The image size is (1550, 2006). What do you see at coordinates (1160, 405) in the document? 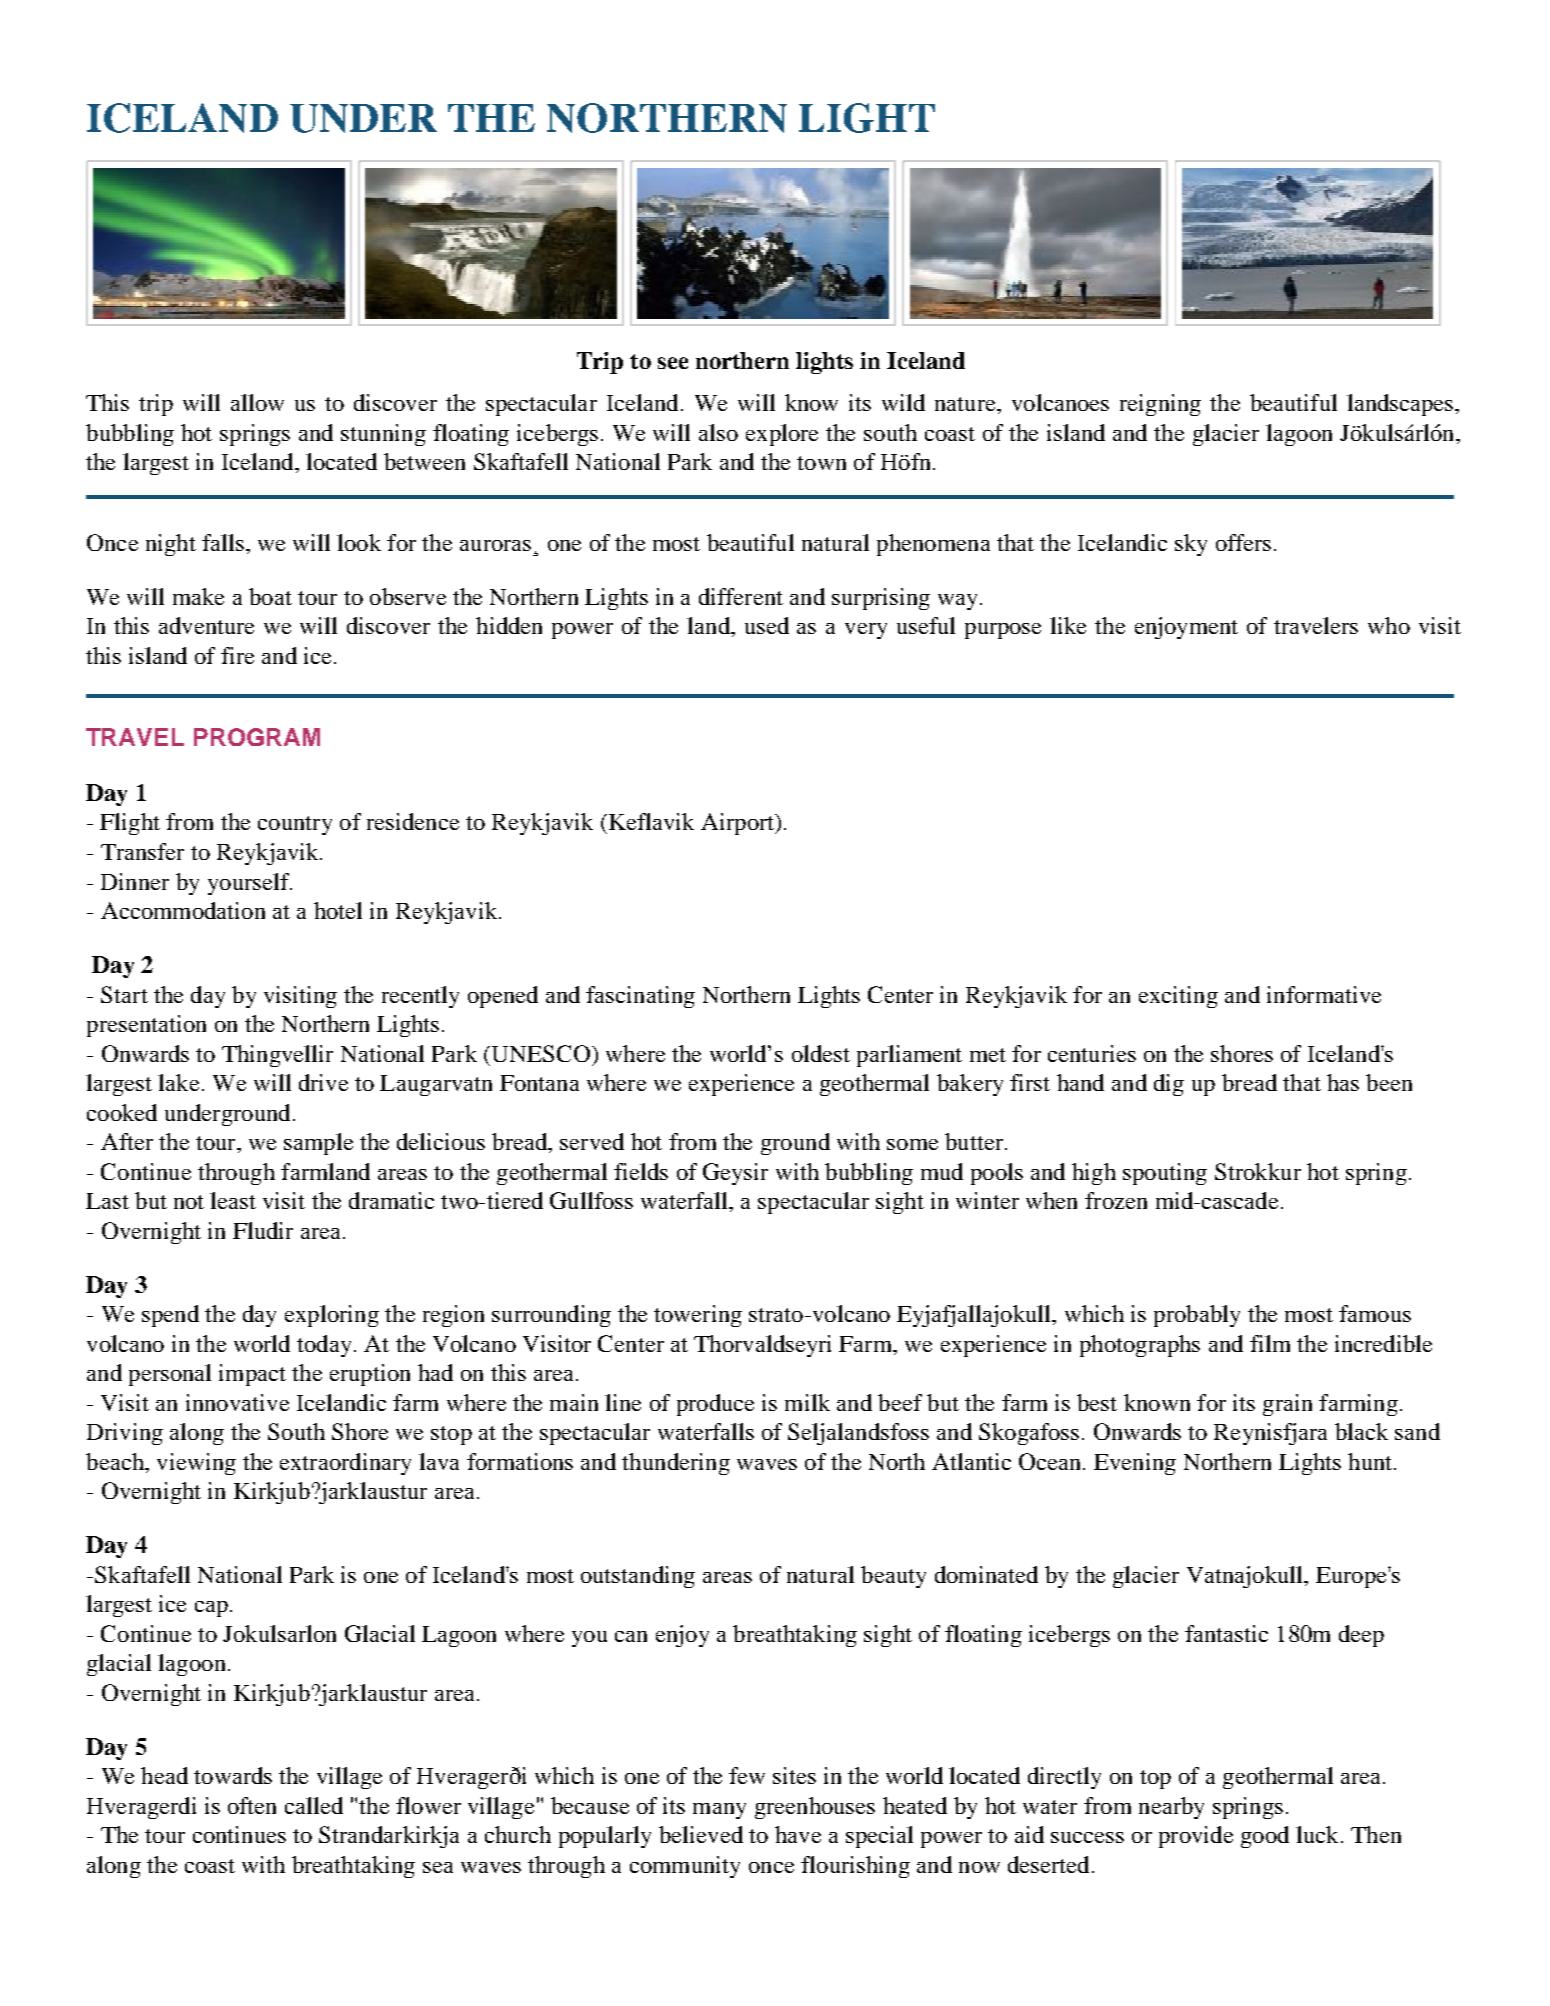
I see `reigning` at bounding box center [1160, 405].
